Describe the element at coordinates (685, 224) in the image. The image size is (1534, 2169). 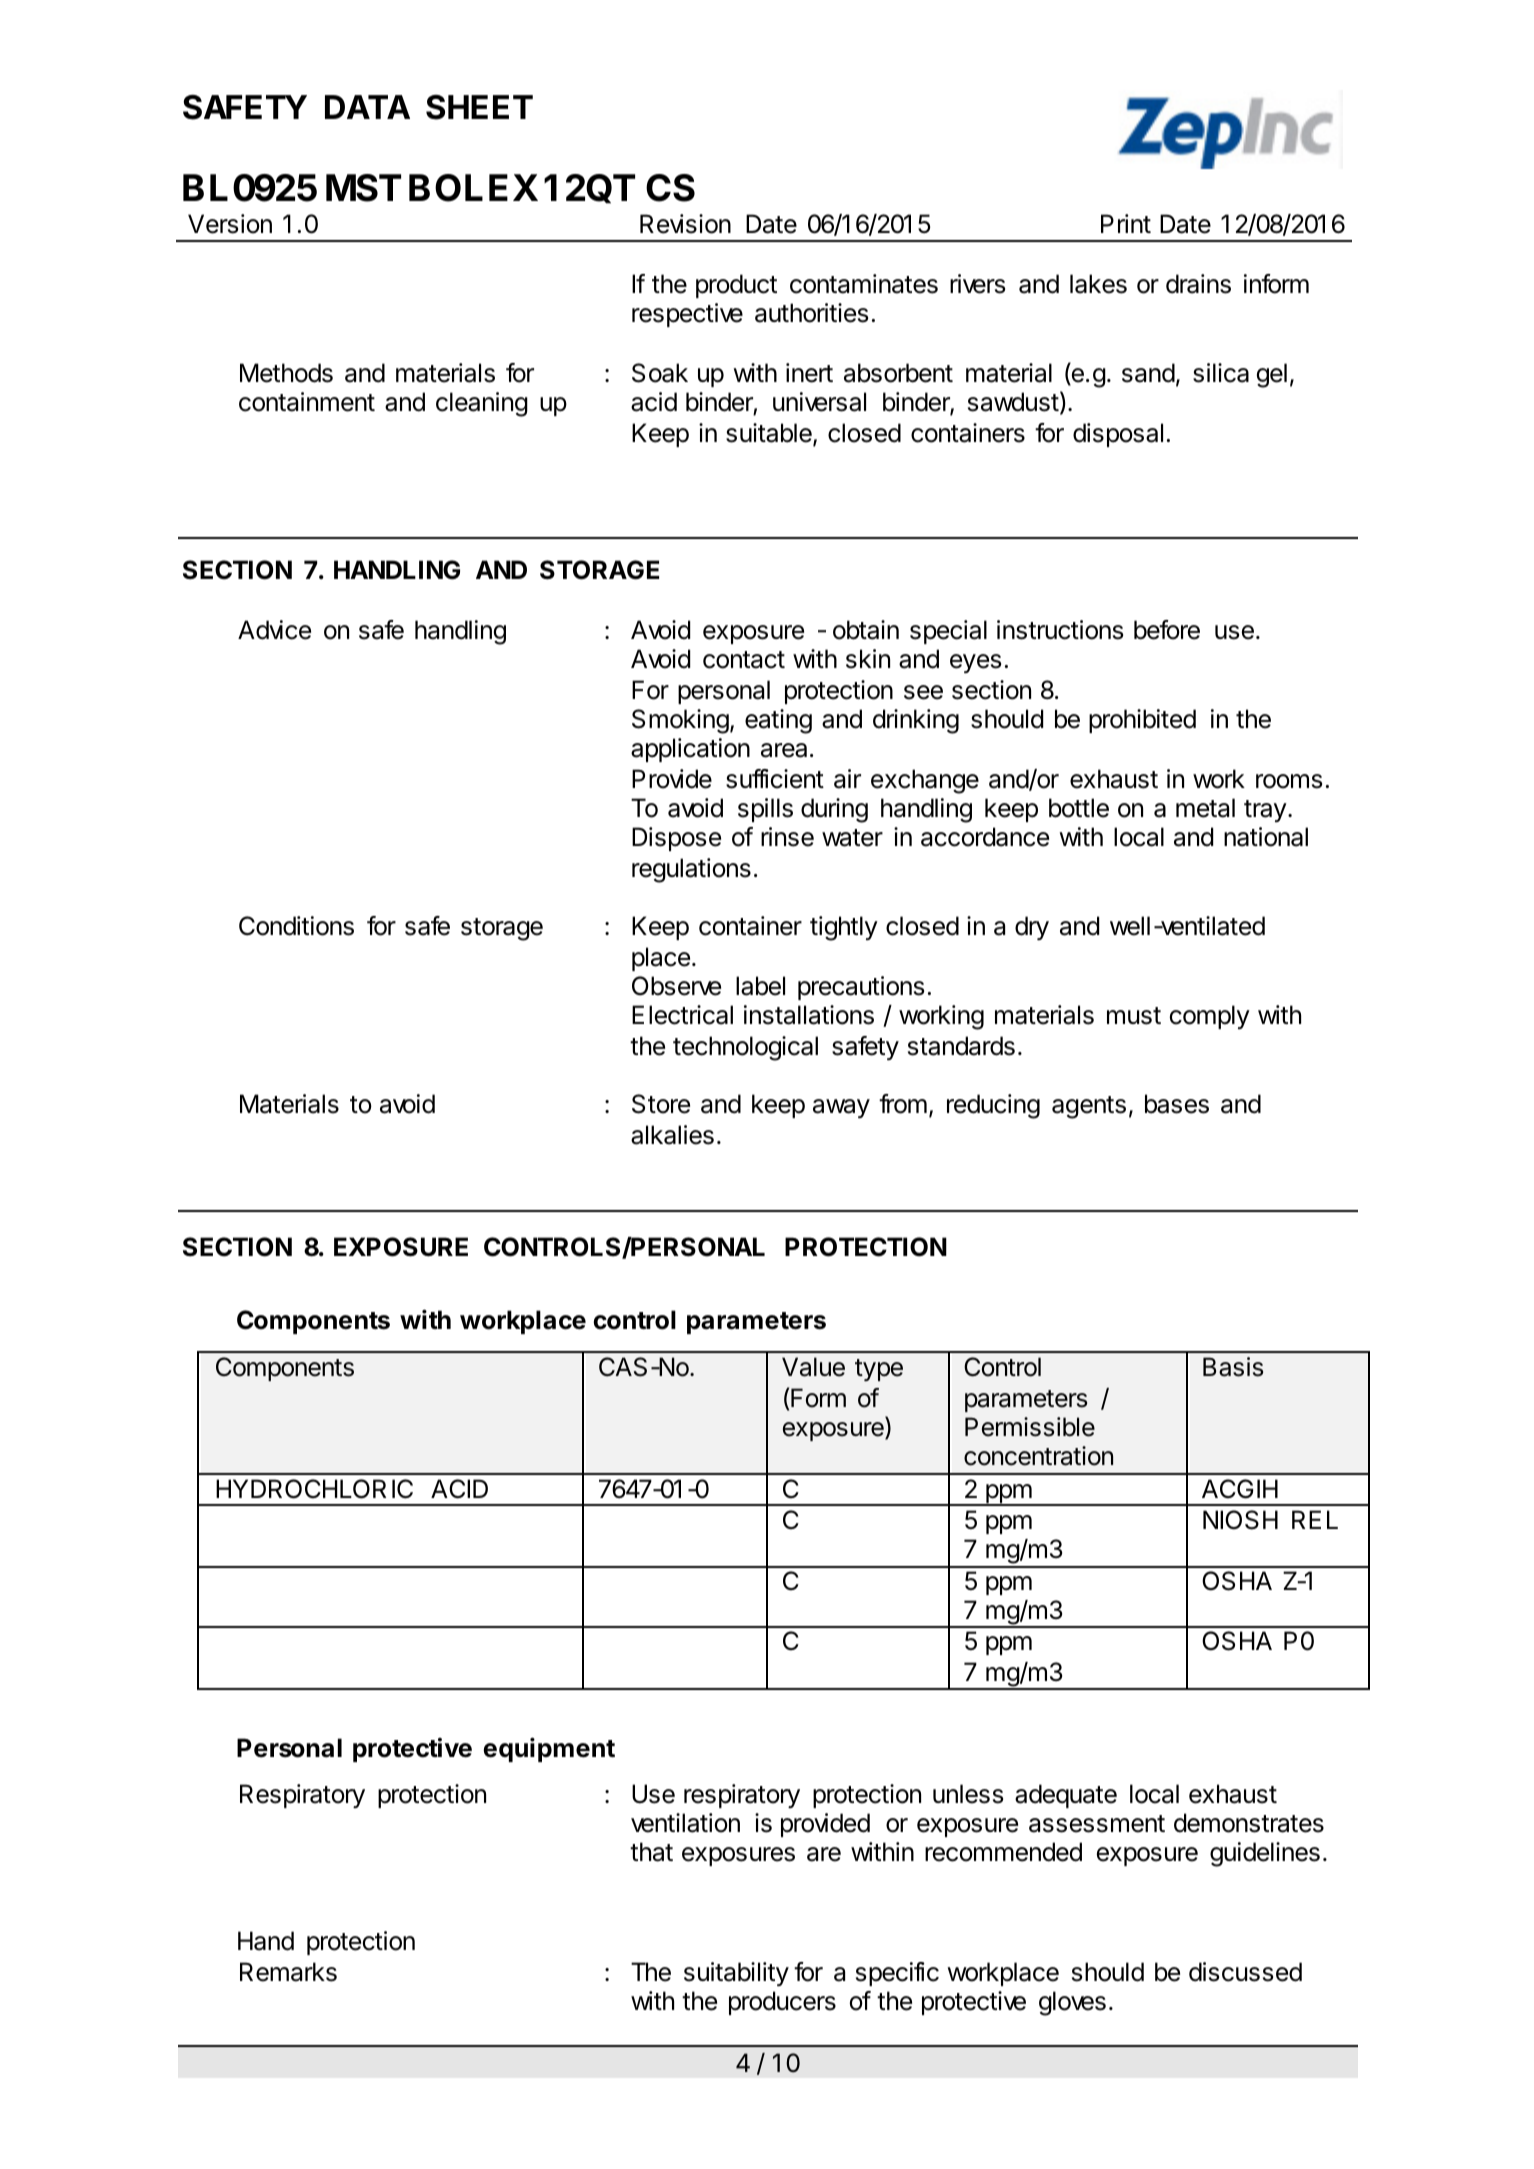
I see `Revision` at that location.
